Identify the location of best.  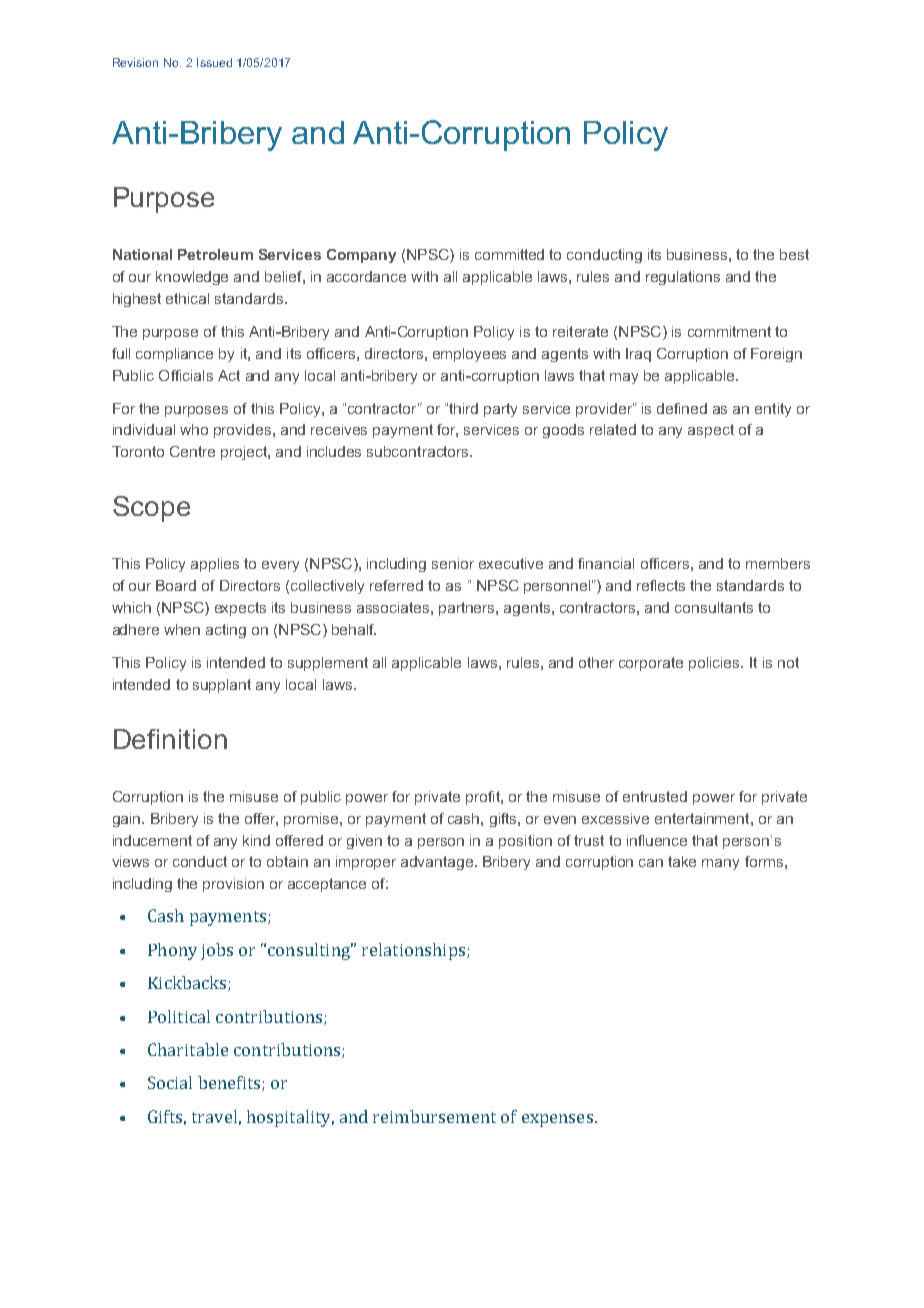
(794, 254).
